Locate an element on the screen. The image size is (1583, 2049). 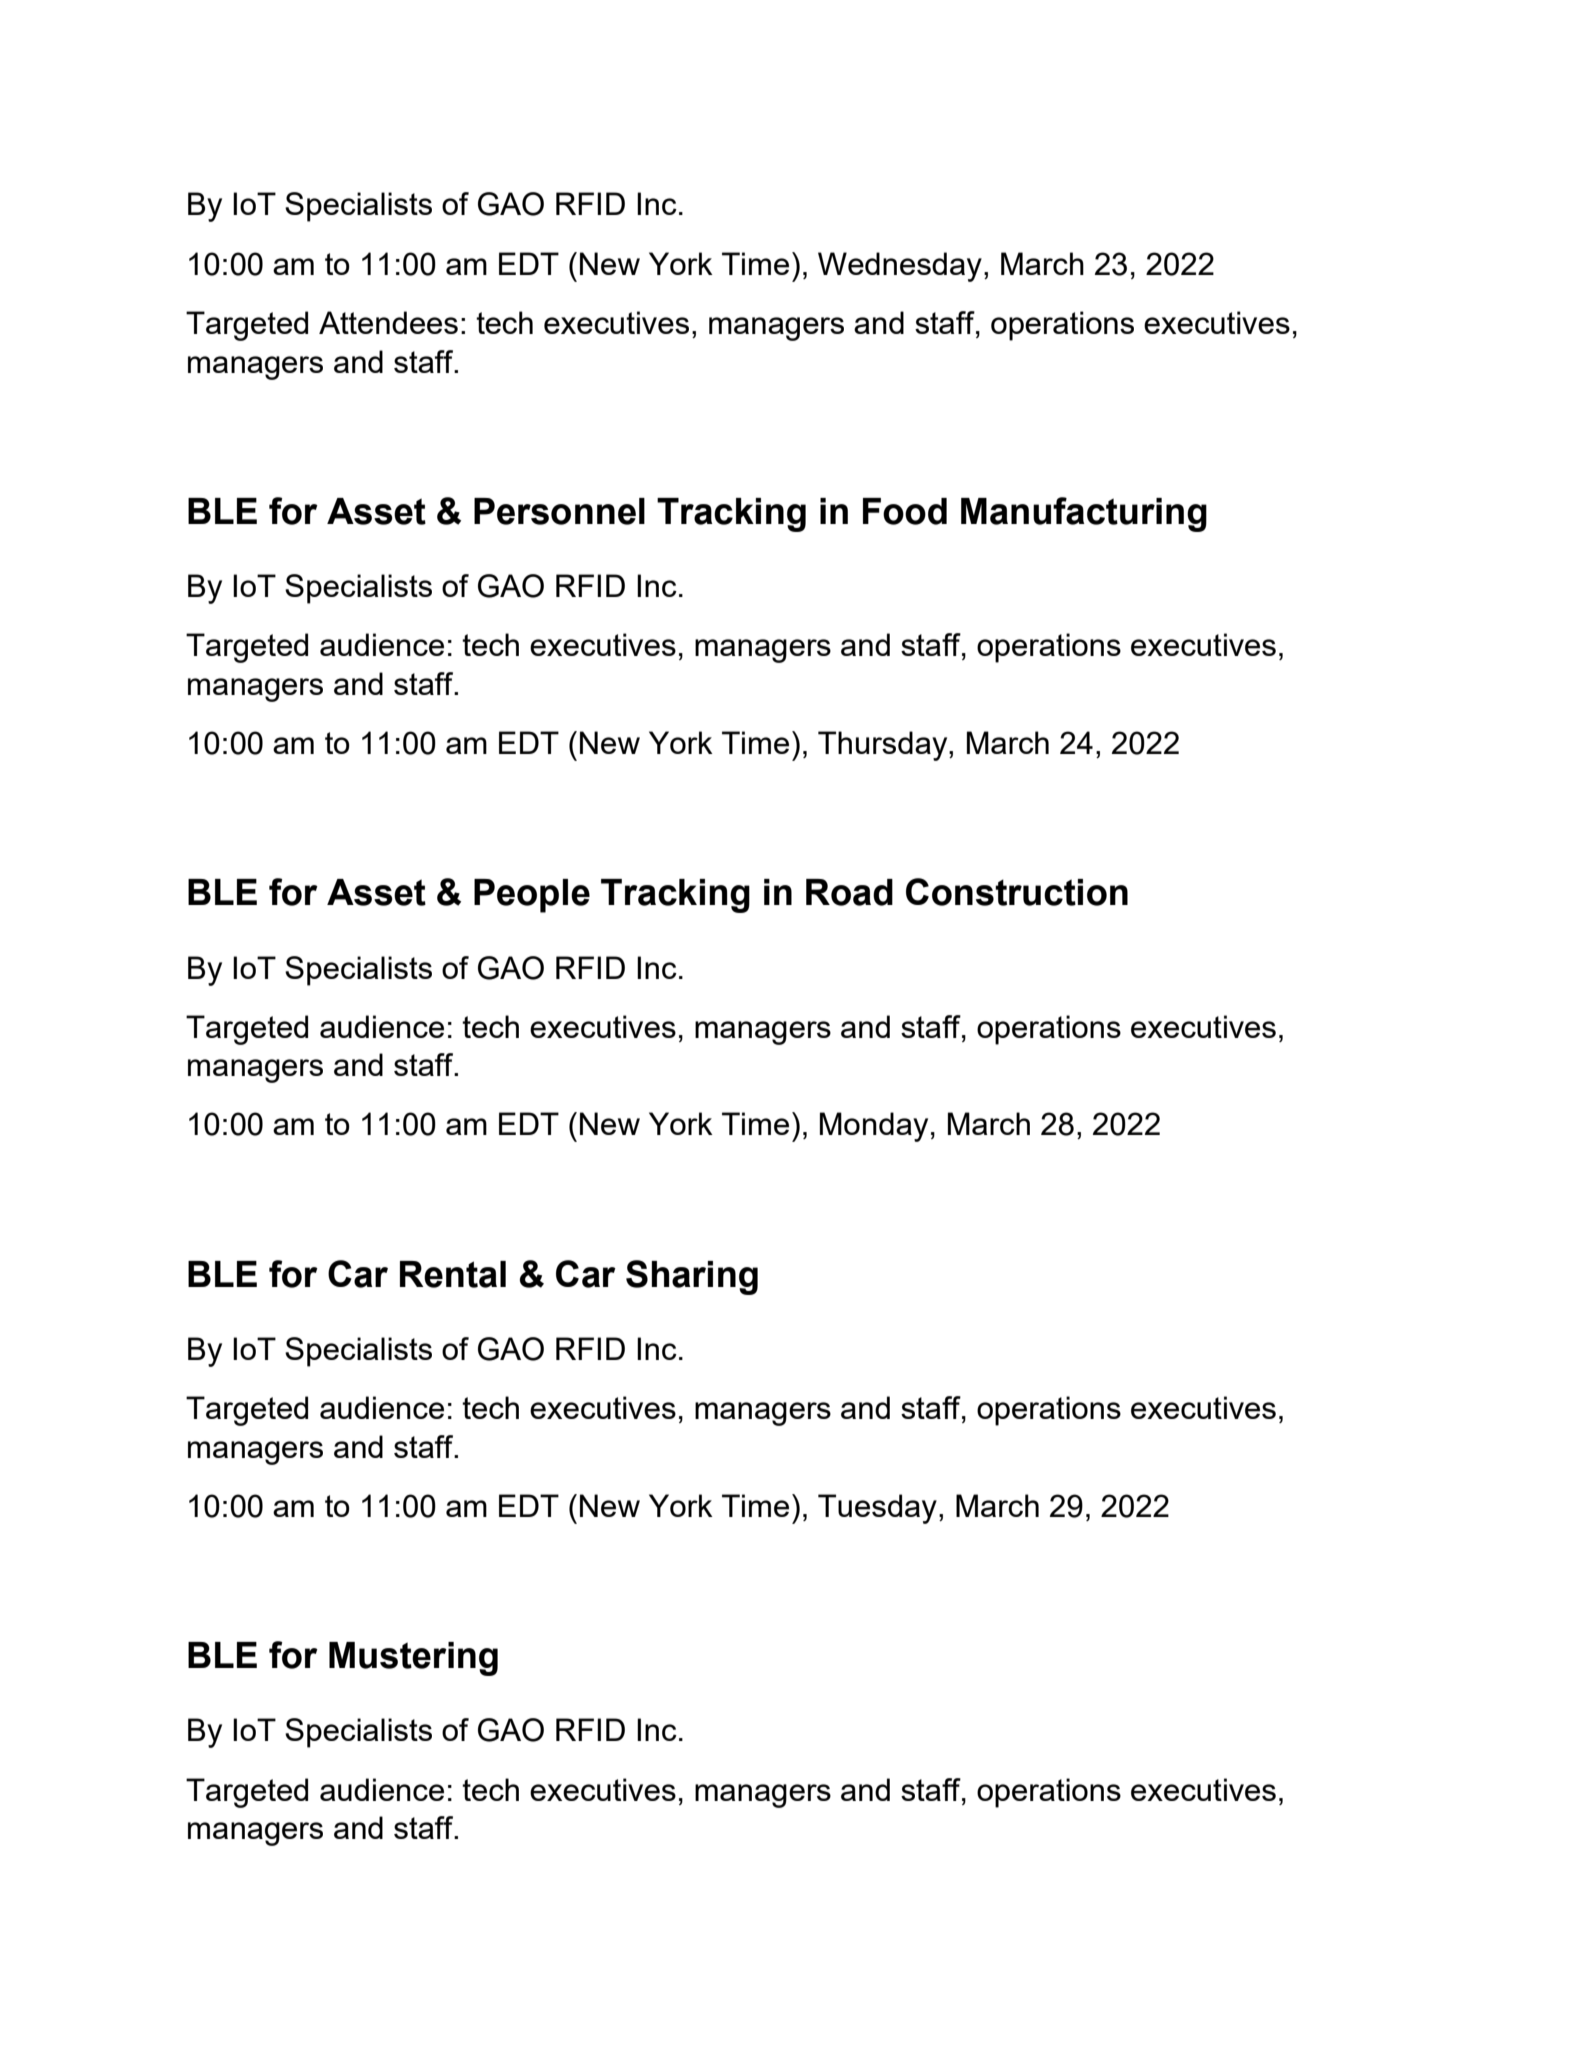
Manufacturing is located at coordinates (1084, 514).
